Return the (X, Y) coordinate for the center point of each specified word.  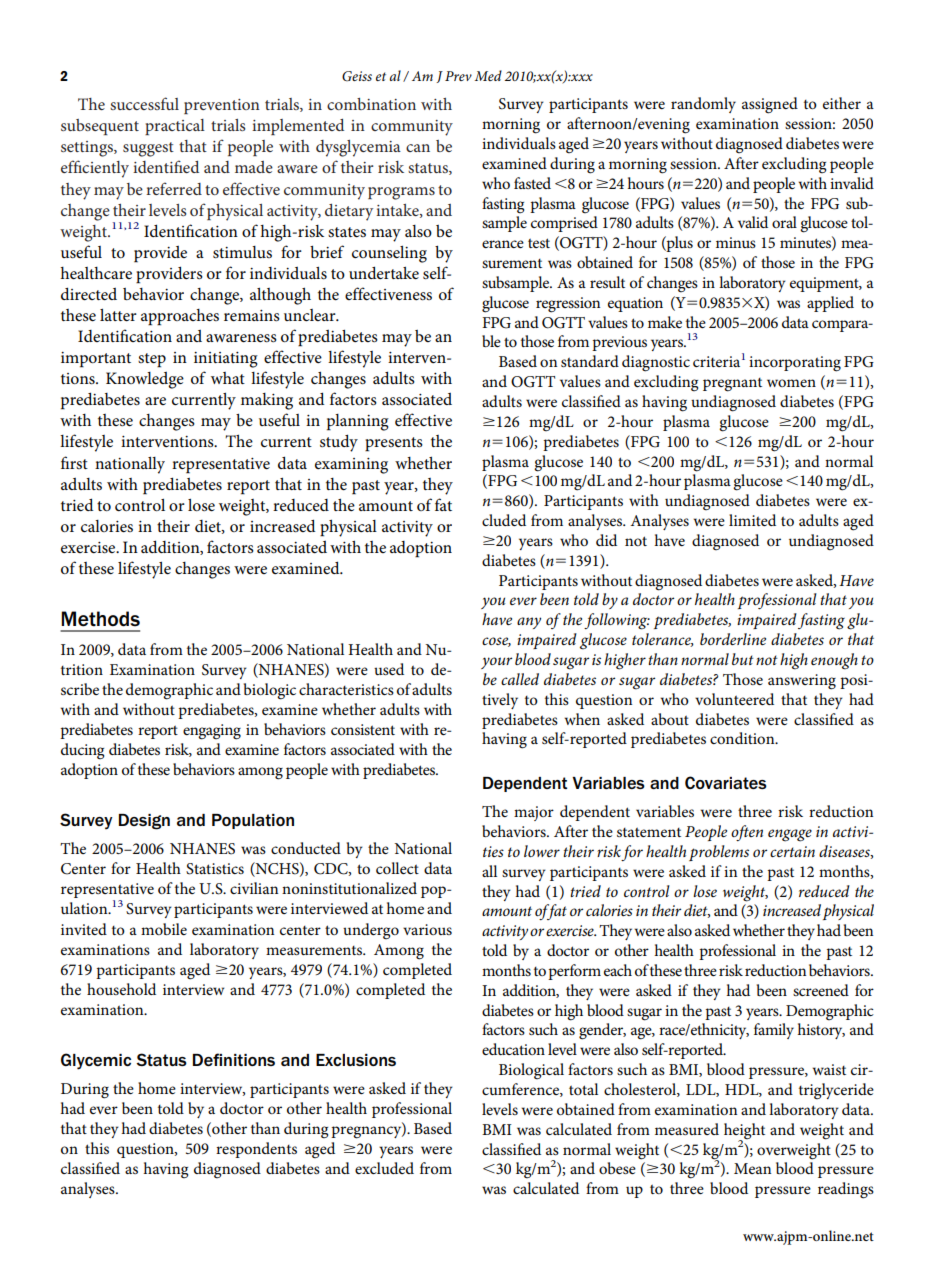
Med (488, 75)
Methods (100, 619)
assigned (770, 105)
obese (617, 1168)
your (496, 663)
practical (175, 127)
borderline (733, 639)
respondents (256, 1150)
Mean (752, 1168)
